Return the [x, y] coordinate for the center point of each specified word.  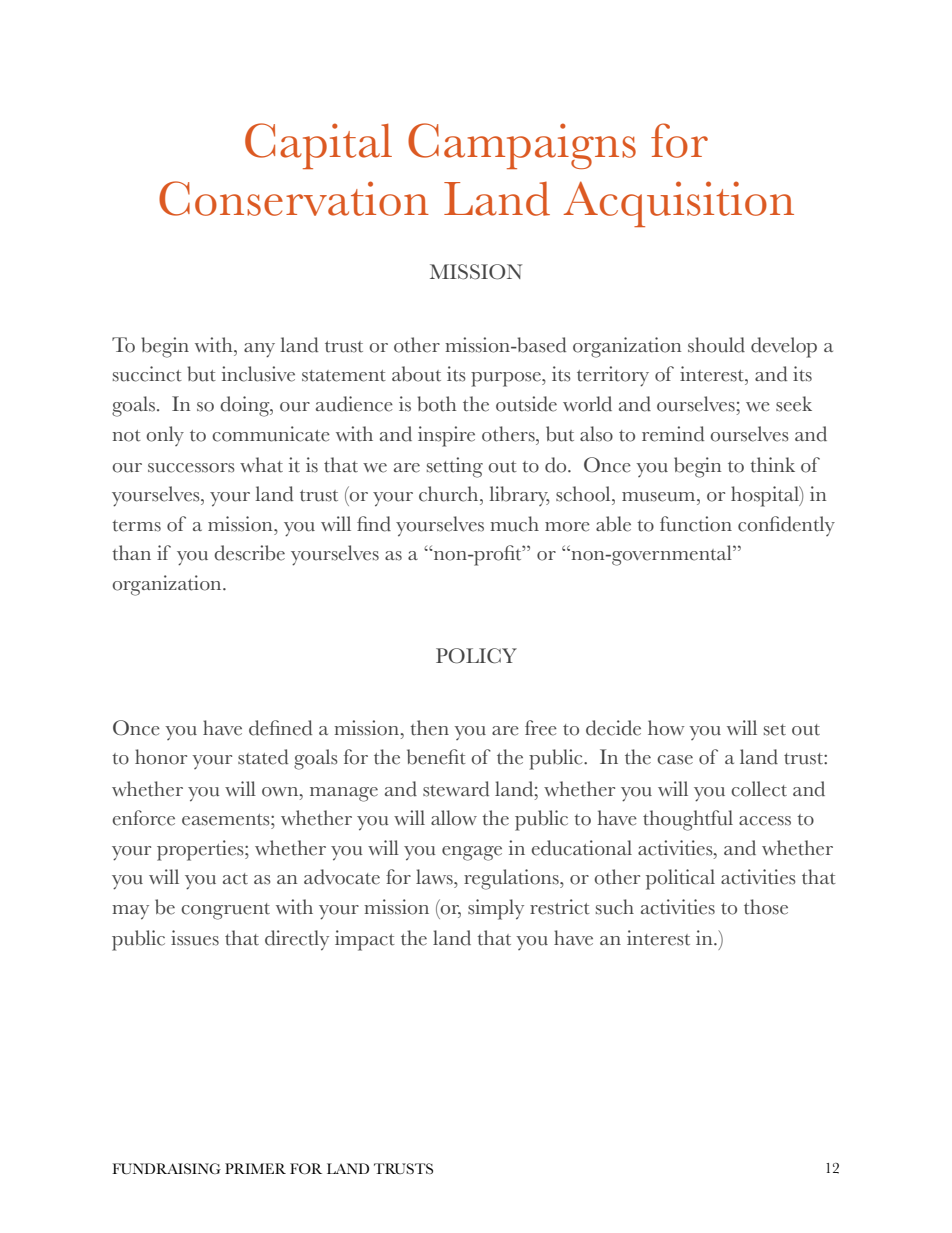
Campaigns [522, 146]
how [666, 728]
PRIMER [255, 1168]
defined [280, 728]
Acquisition [678, 204]
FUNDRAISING [166, 1168]
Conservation [294, 198]
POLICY [476, 656]
